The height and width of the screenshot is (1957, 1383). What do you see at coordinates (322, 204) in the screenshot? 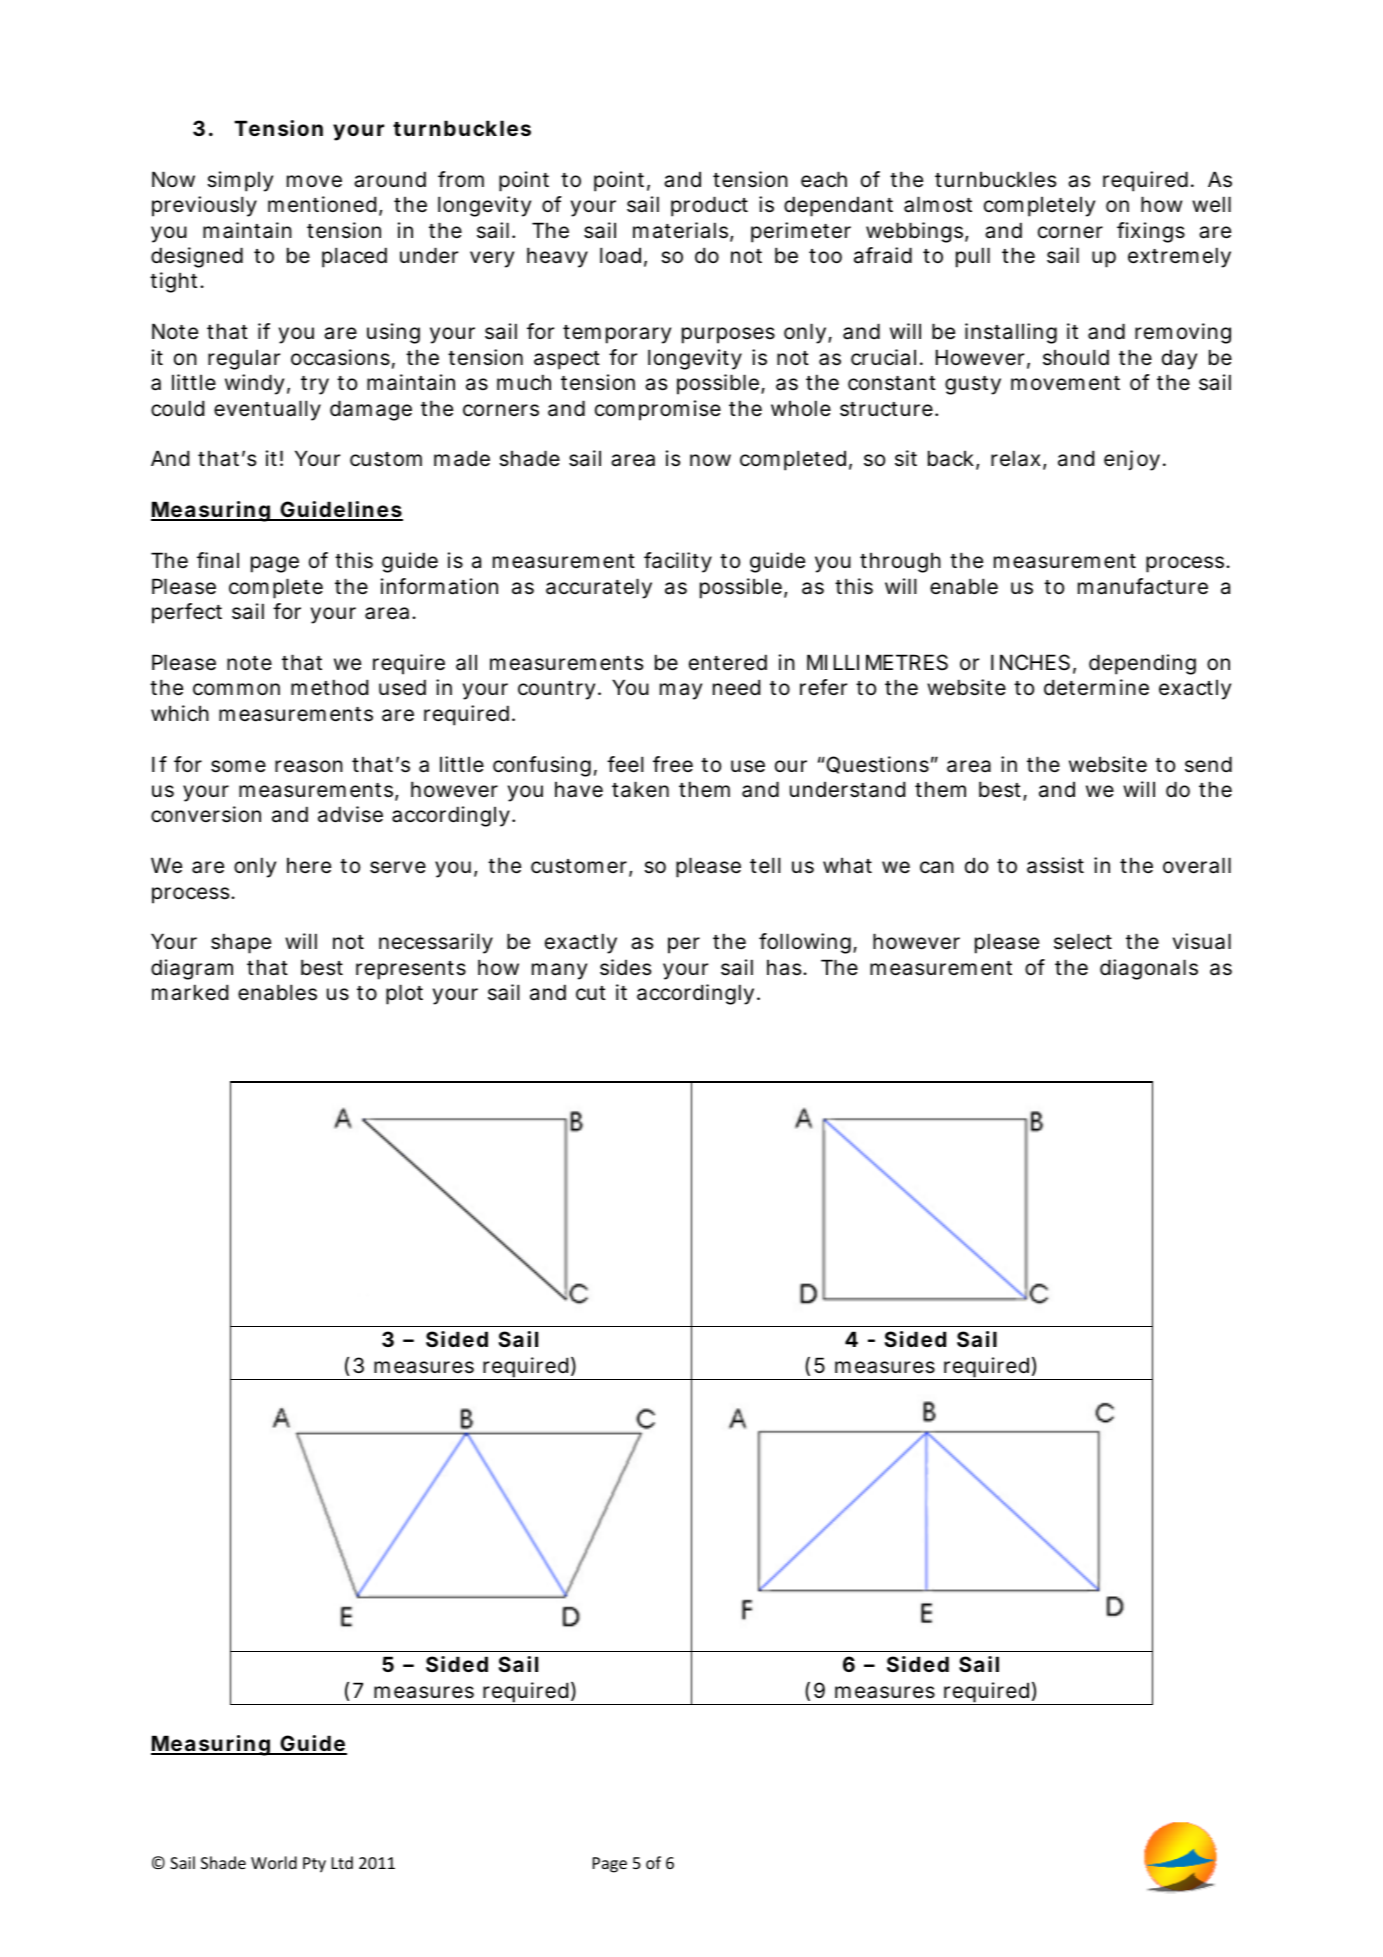
I see `mentioned` at bounding box center [322, 204].
